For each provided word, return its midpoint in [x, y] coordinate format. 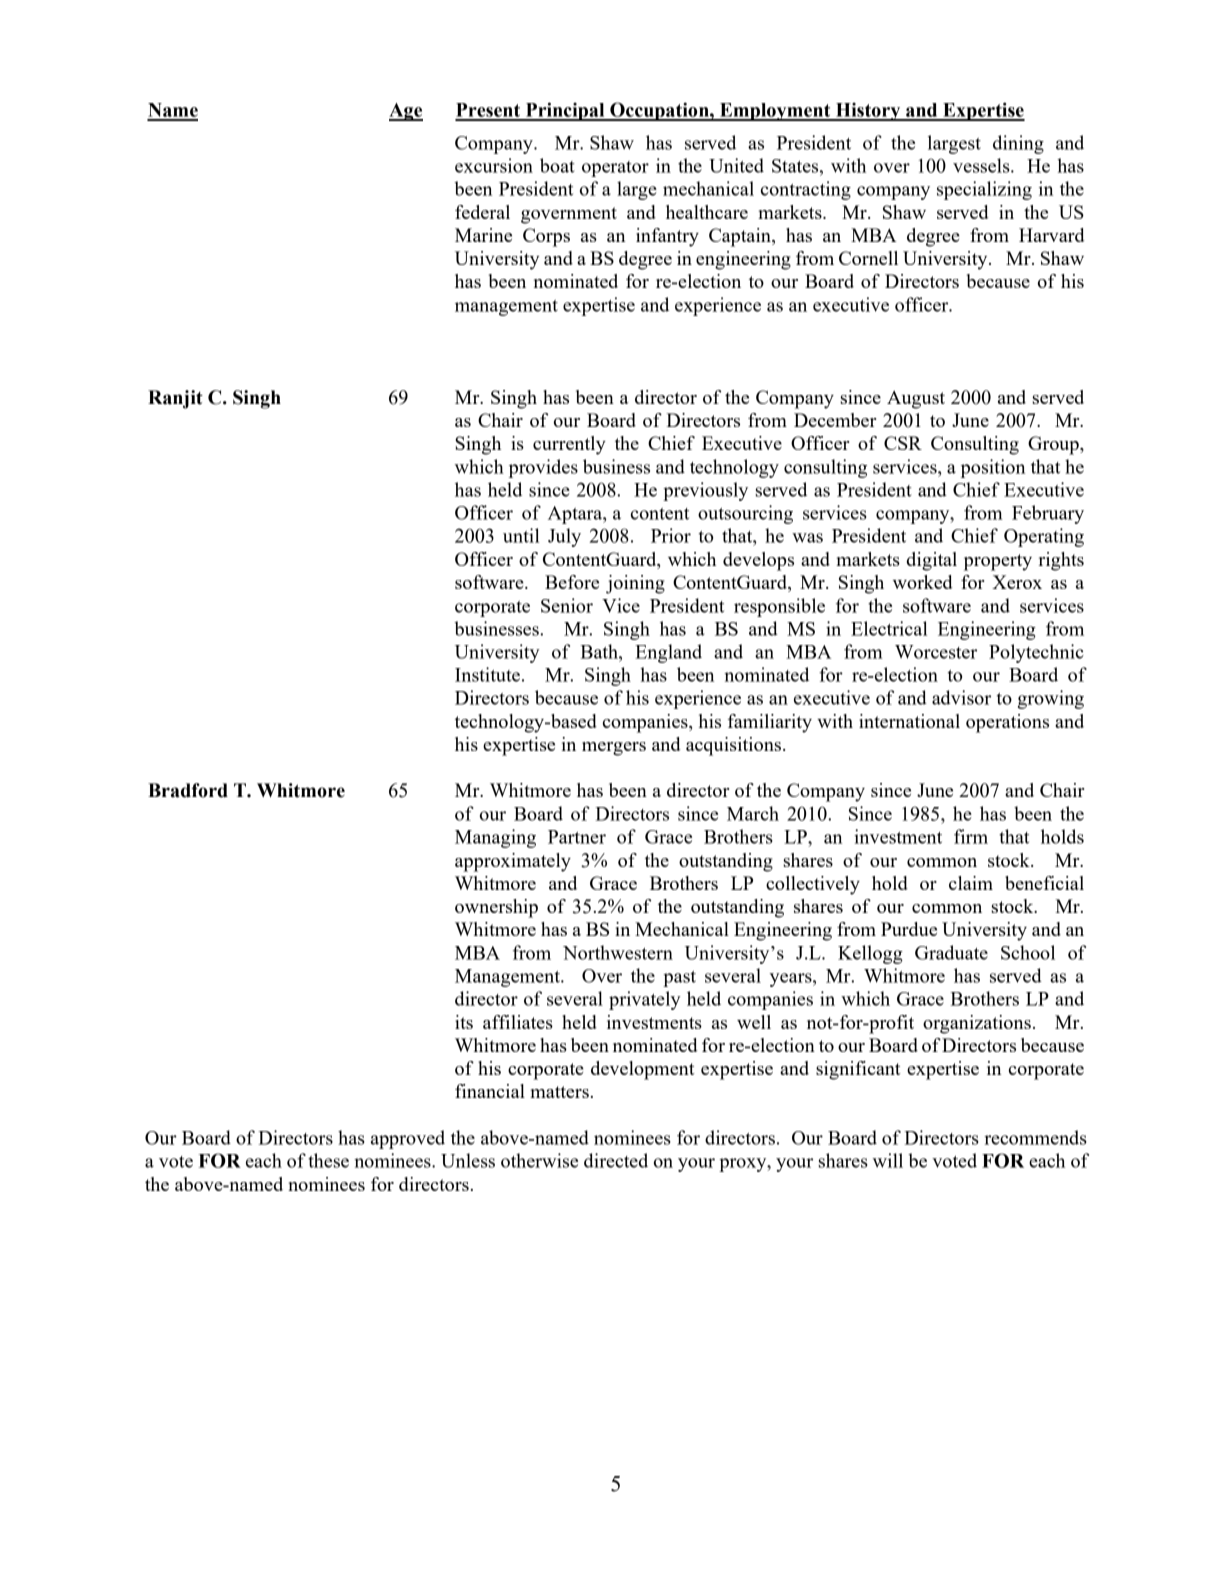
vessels [982, 165]
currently [569, 445]
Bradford [188, 790]
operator [615, 169]
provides [543, 468]
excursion [494, 165]
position [993, 468]
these [328, 1160]
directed [616, 1160]
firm [971, 836]
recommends [1035, 1137]
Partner [577, 837]
